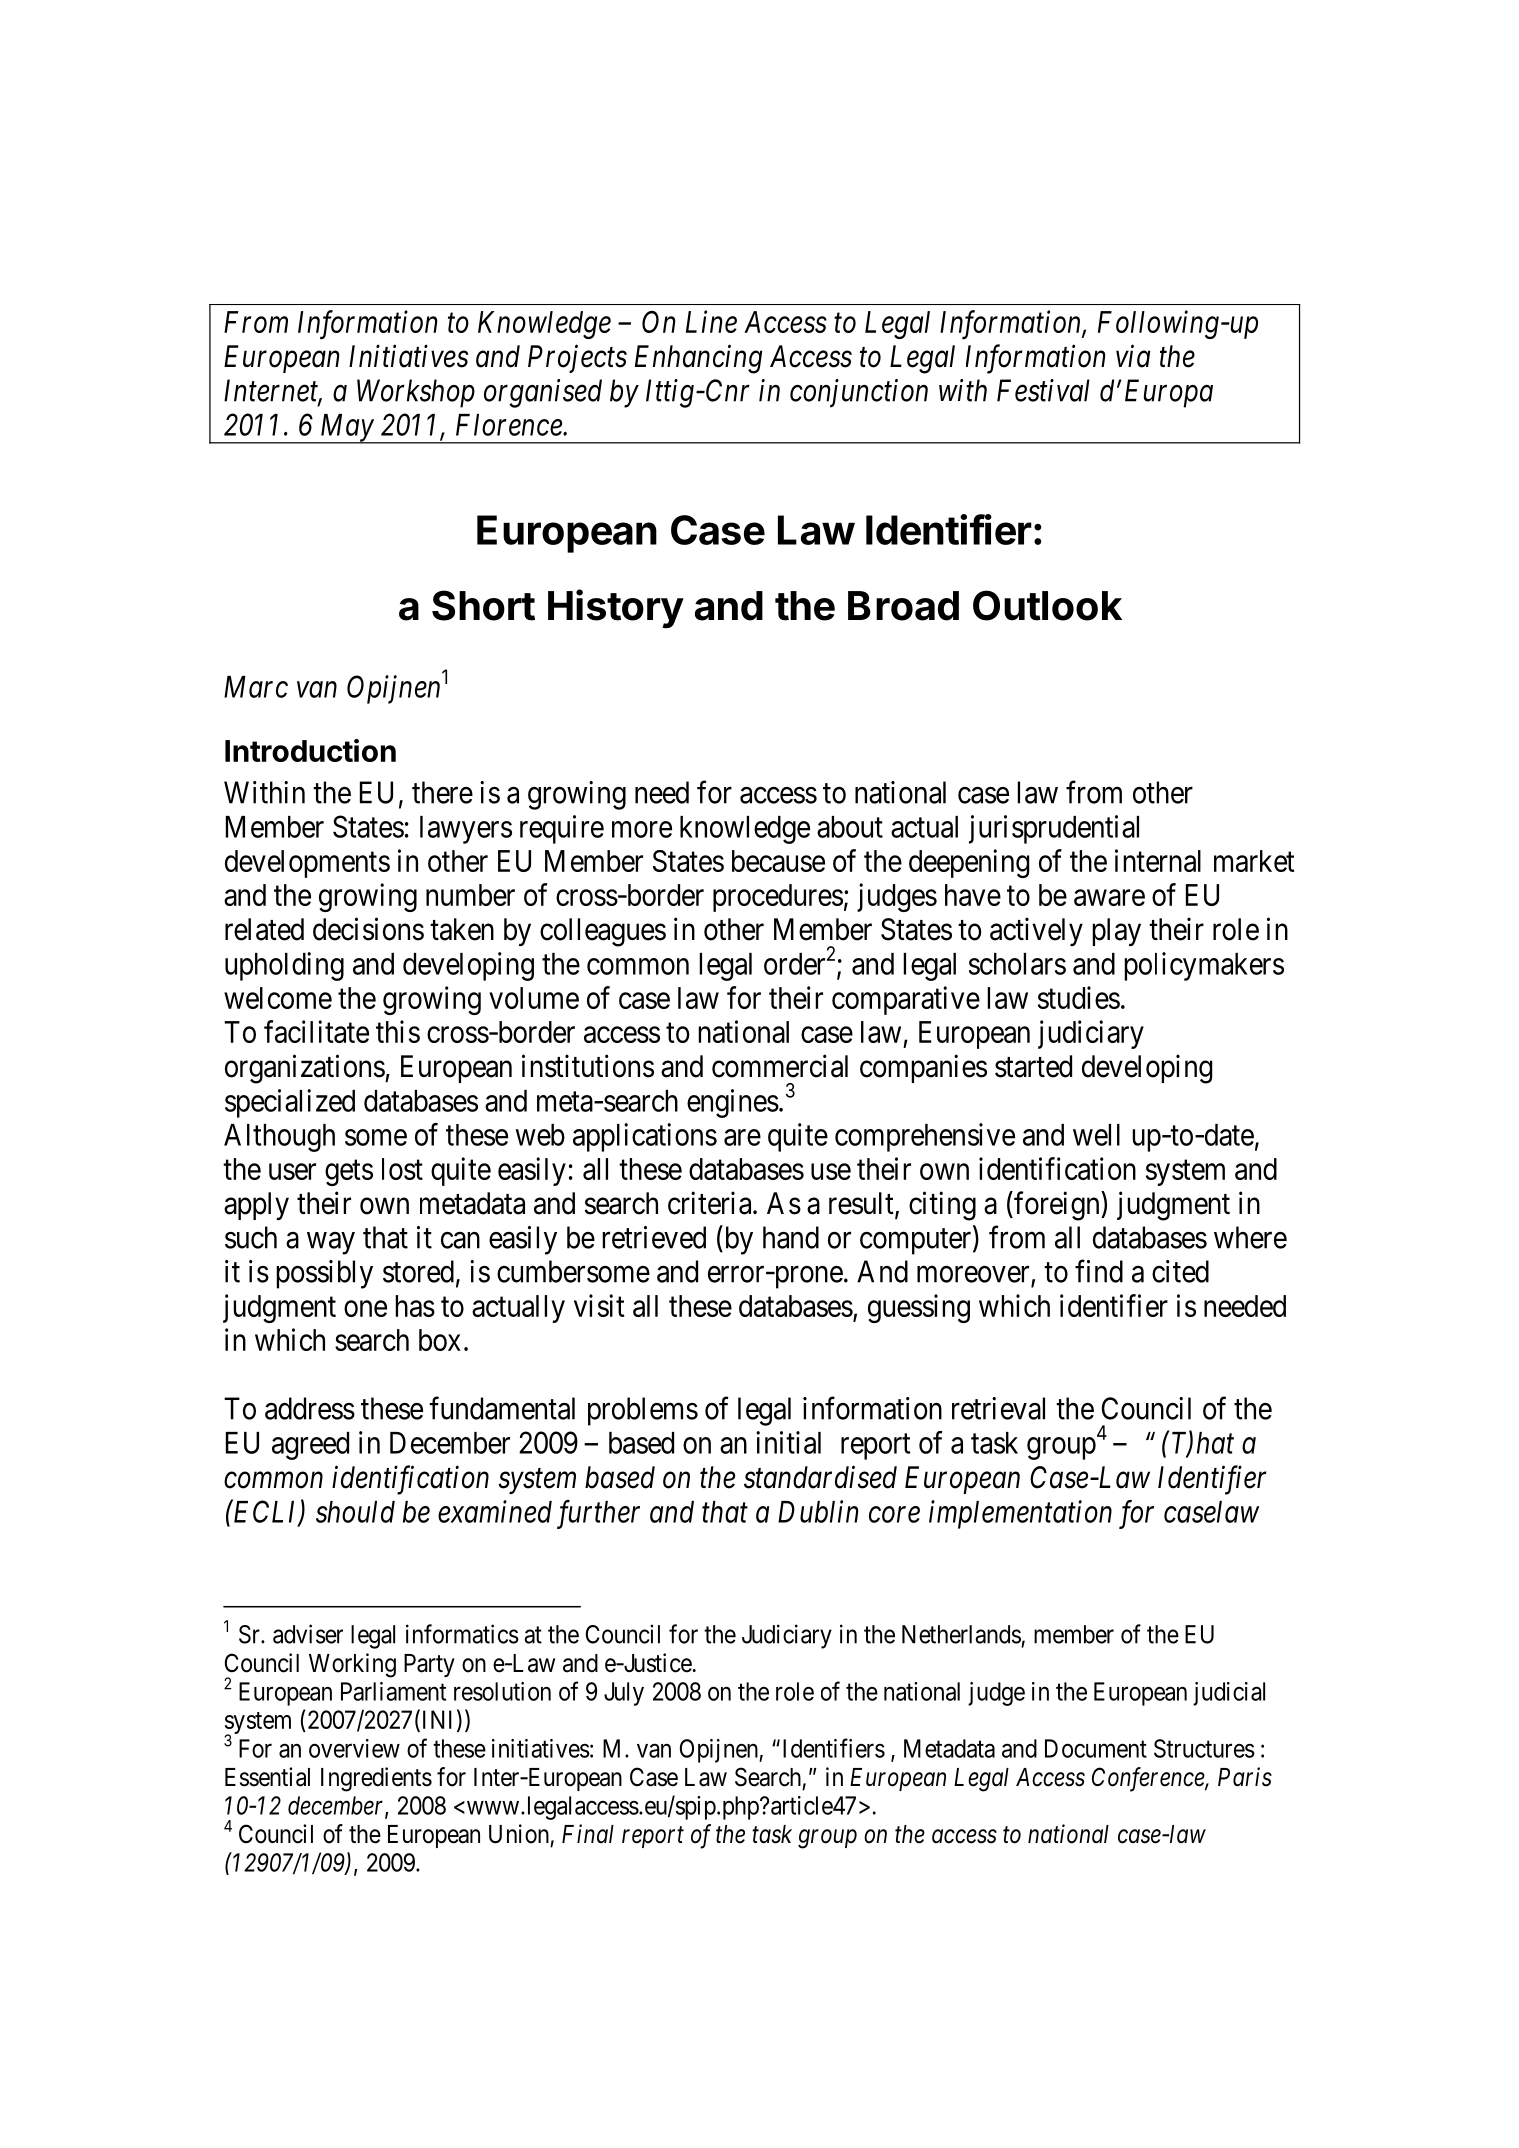  What do you see at coordinates (1133, 356) in the screenshot?
I see `via` at bounding box center [1133, 356].
